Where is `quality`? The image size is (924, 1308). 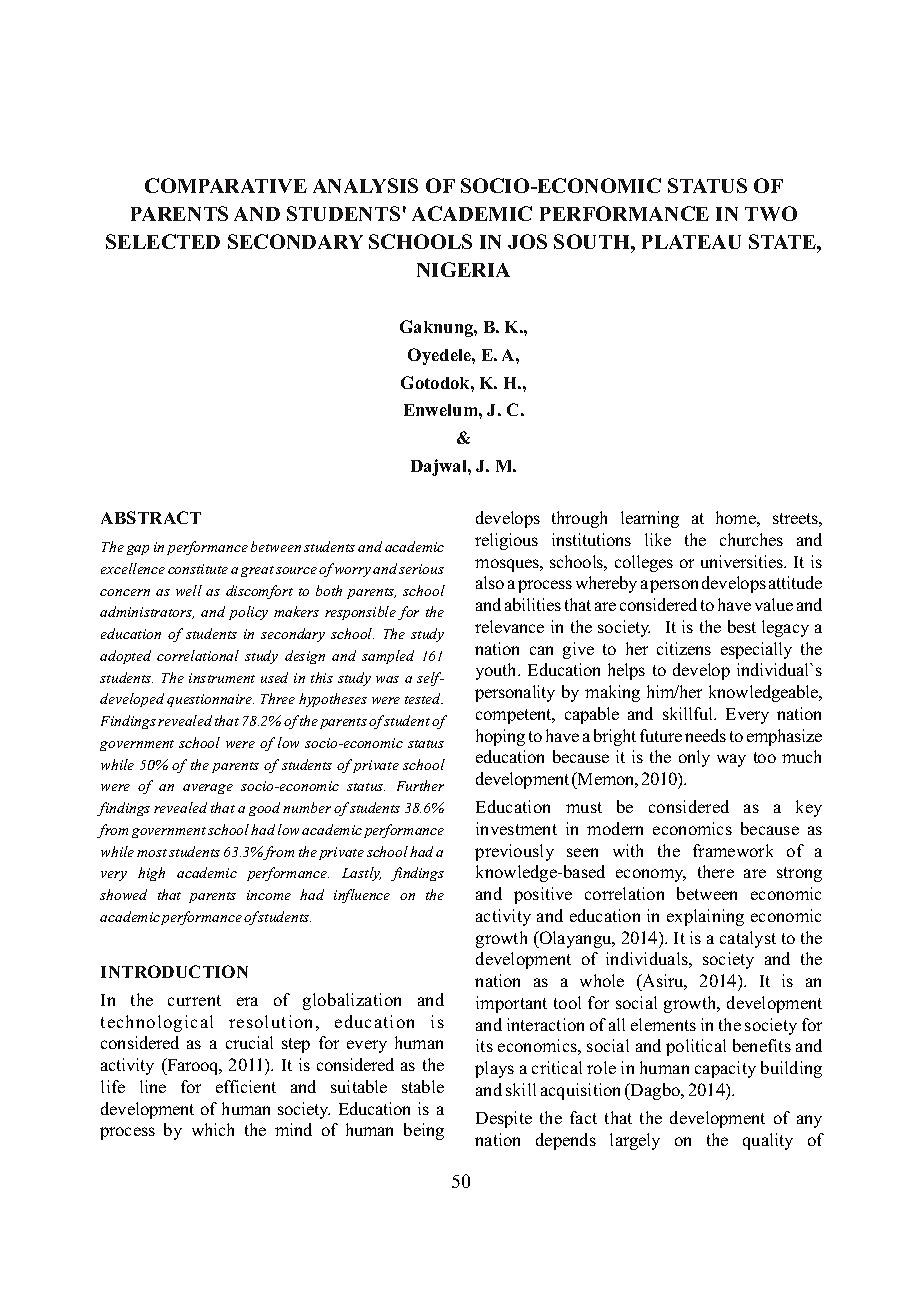 quality is located at coordinates (768, 1141).
